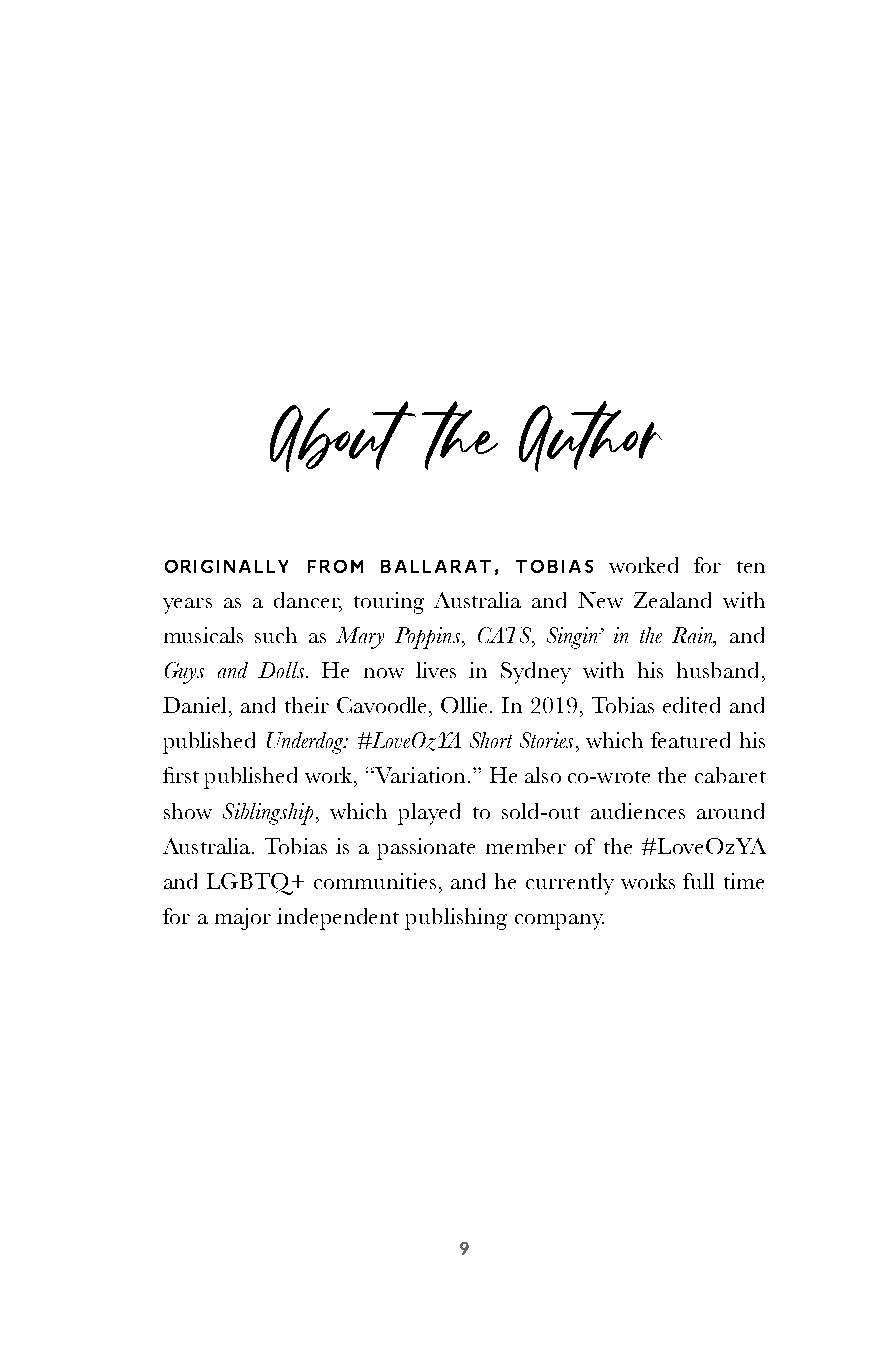 The width and height of the document is (896, 1345). What do you see at coordinates (690, 740) in the document?
I see `featured` at bounding box center [690, 740].
